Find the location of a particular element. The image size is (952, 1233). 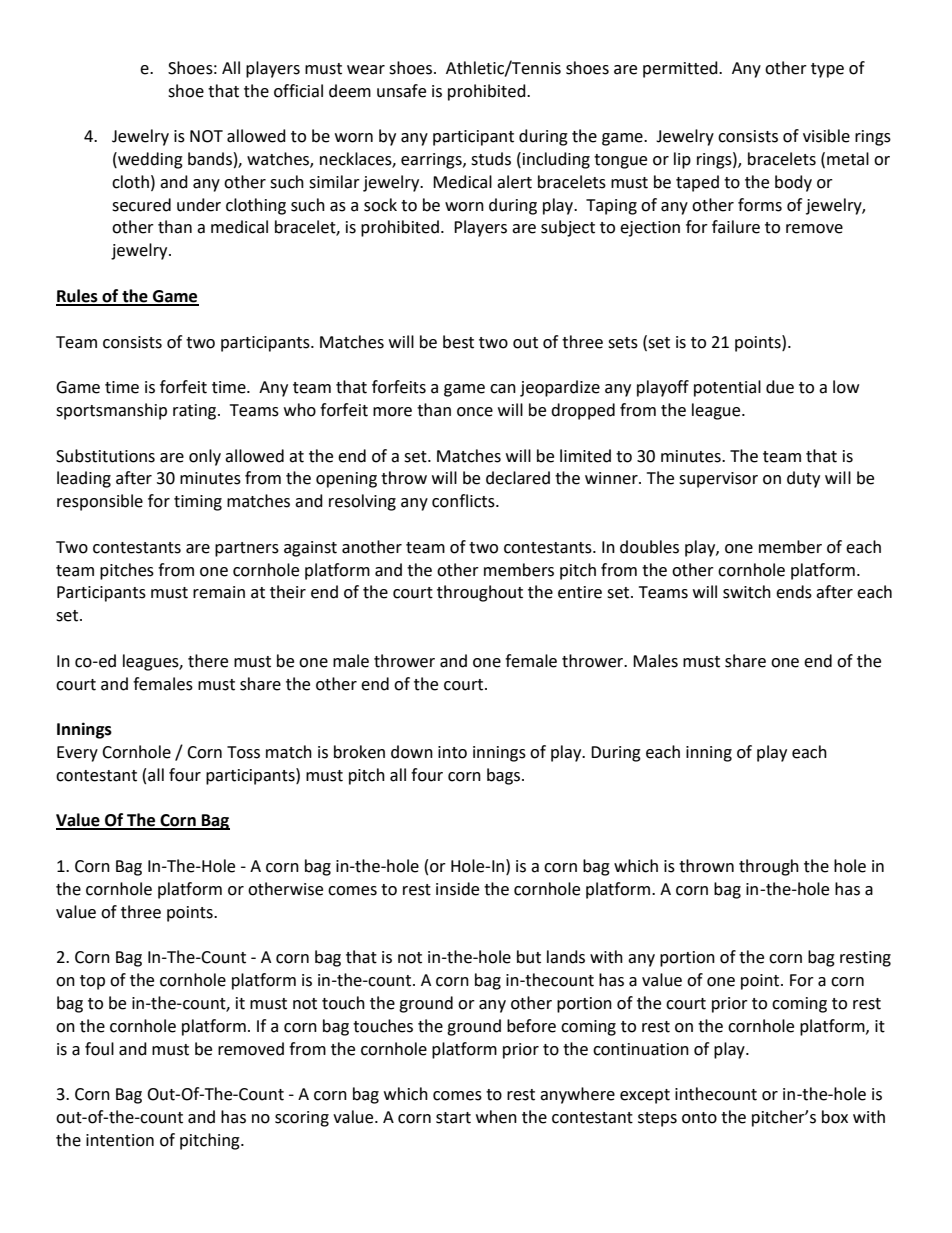

type is located at coordinates (827, 70).
